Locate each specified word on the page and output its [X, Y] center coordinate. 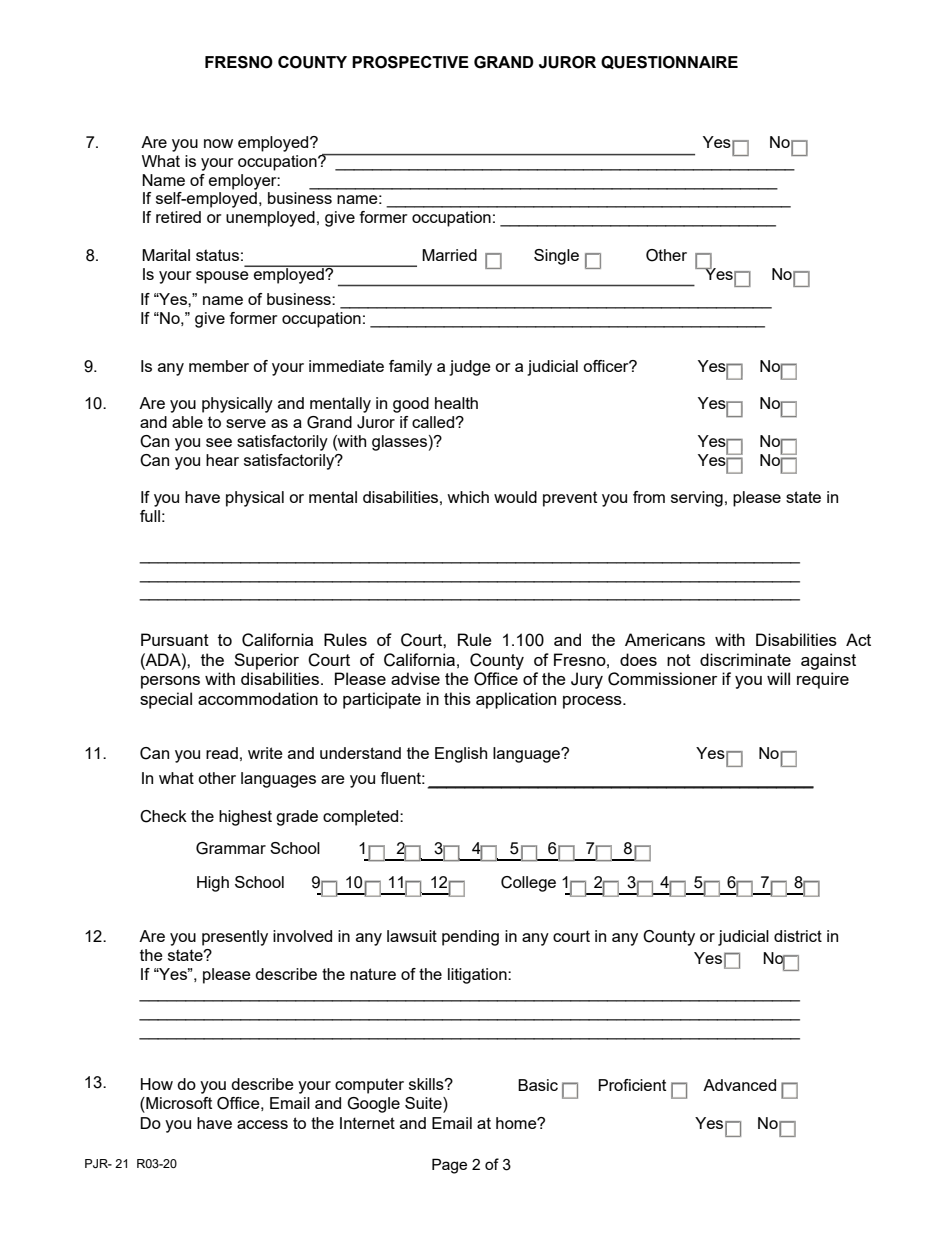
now [218, 143]
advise [415, 678]
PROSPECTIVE [410, 62]
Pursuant [175, 639]
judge [470, 368]
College [528, 884]
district [798, 936]
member [219, 366]
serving [697, 499]
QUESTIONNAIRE [669, 62]
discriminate [745, 659]
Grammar [231, 848]
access [262, 1124]
